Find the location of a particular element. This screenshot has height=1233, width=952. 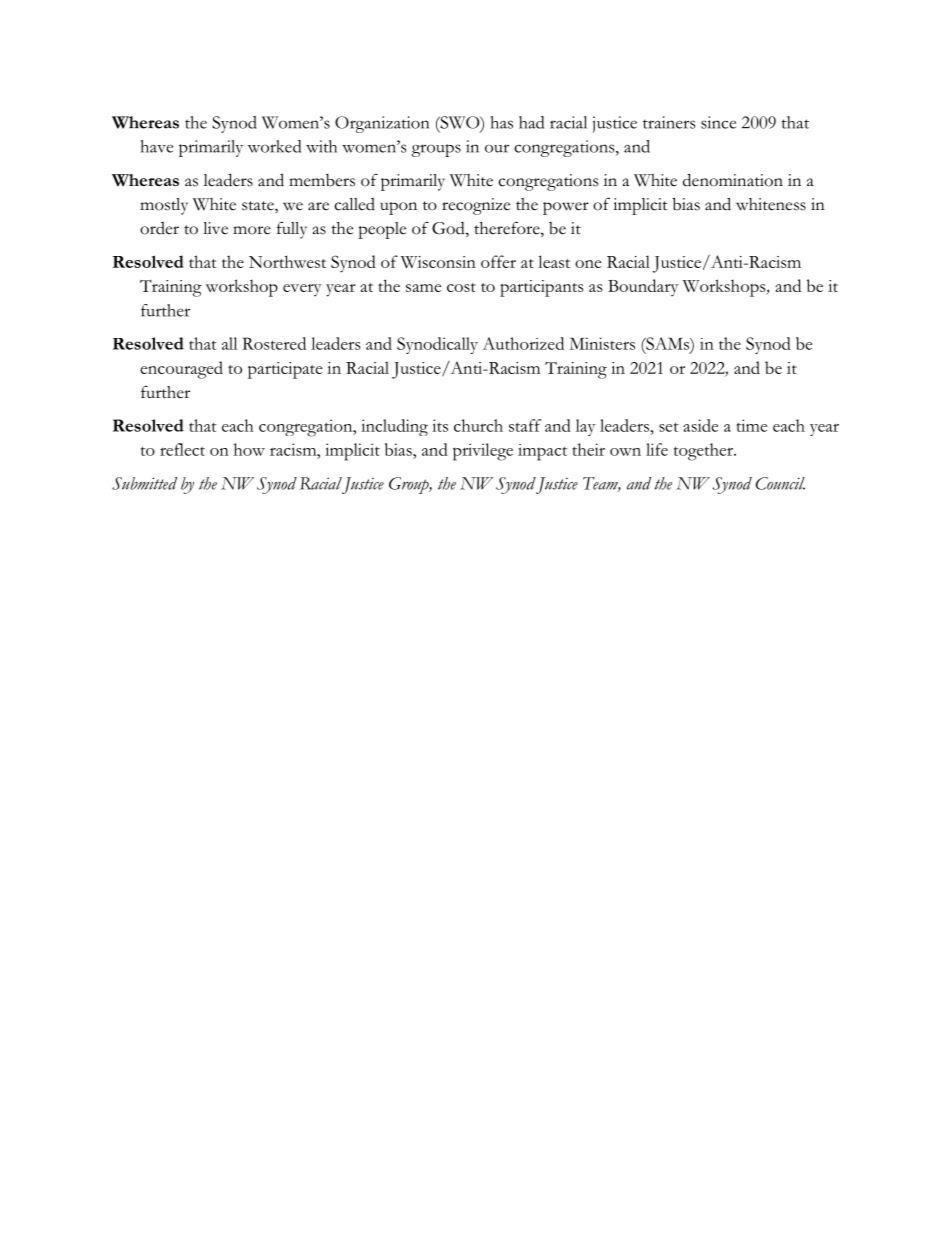

Submitted is located at coordinates (144, 483).
